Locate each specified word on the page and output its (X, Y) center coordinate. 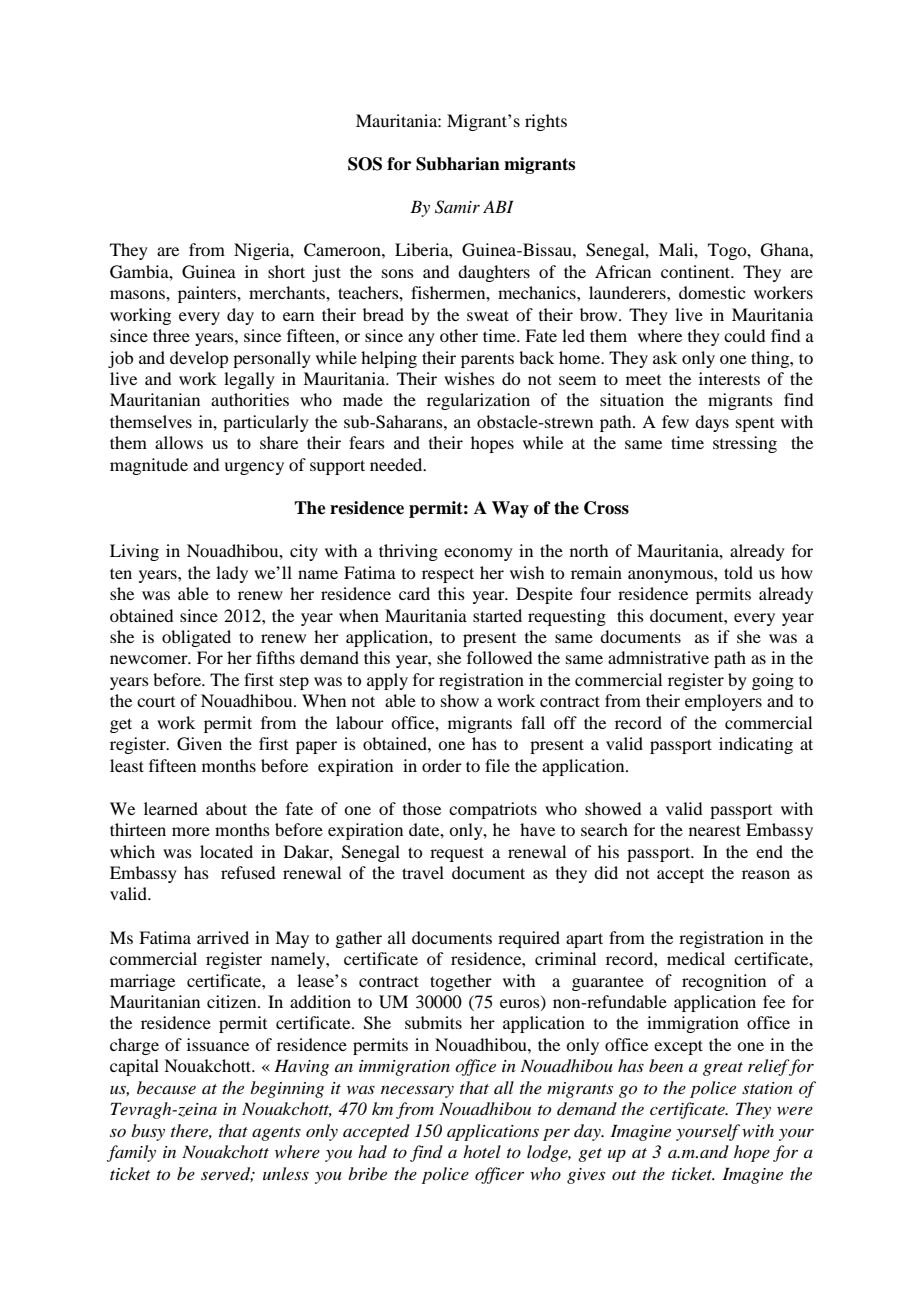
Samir (457, 207)
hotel (482, 1151)
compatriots (493, 810)
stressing (745, 444)
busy (148, 1132)
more (191, 831)
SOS (365, 164)
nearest (715, 830)
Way (510, 509)
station (767, 1088)
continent (697, 271)
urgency (254, 468)
